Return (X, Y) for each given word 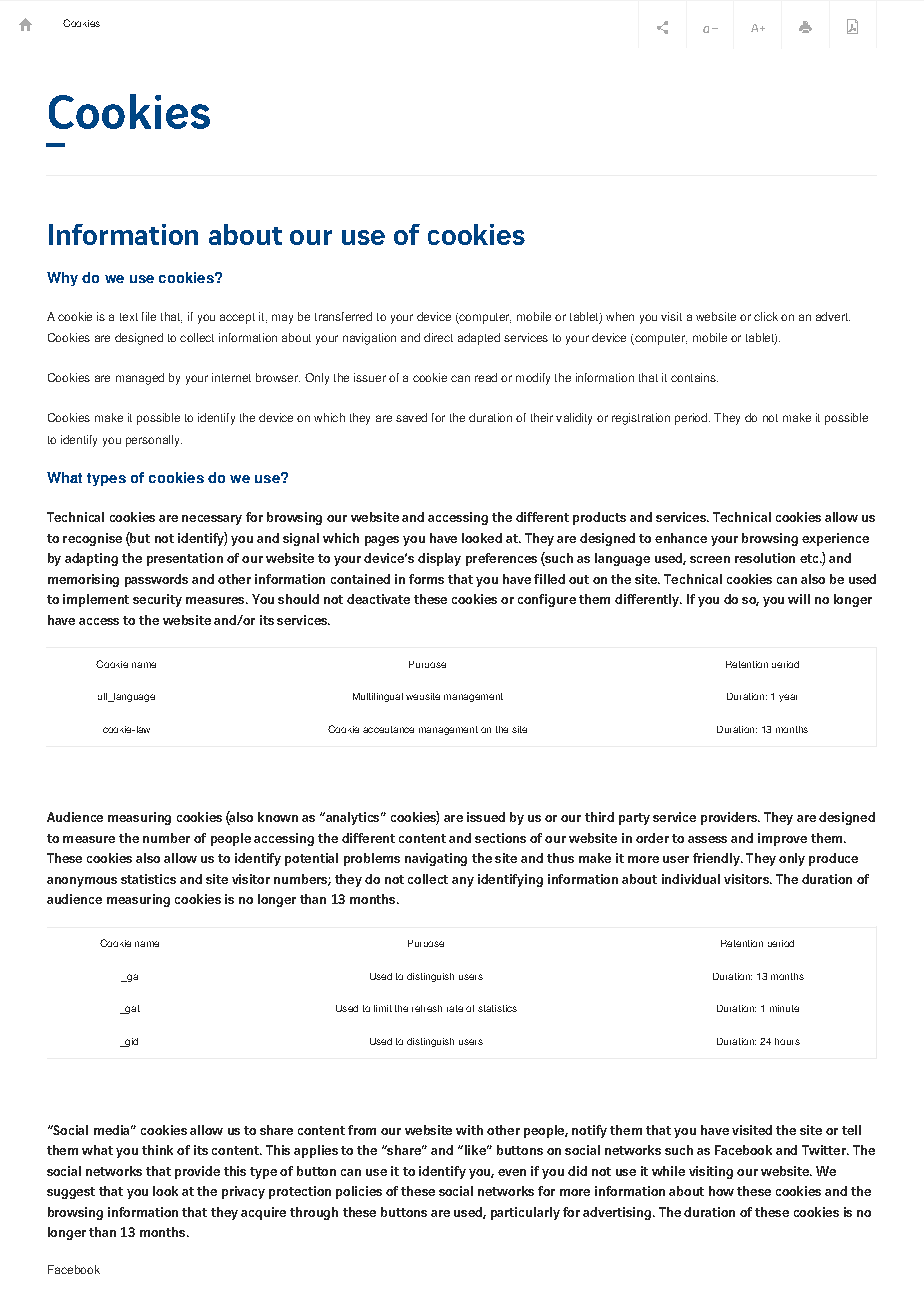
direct (438, 337)
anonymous (82, 882)
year (788, 698)
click (766, 316)
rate (455, 1008)
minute (784, 1008)
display (439, 559)
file (149, 316)
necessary (212, 520)
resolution (765, 558)
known (278, 817)
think (157, 1150)
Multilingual (378, 697)
